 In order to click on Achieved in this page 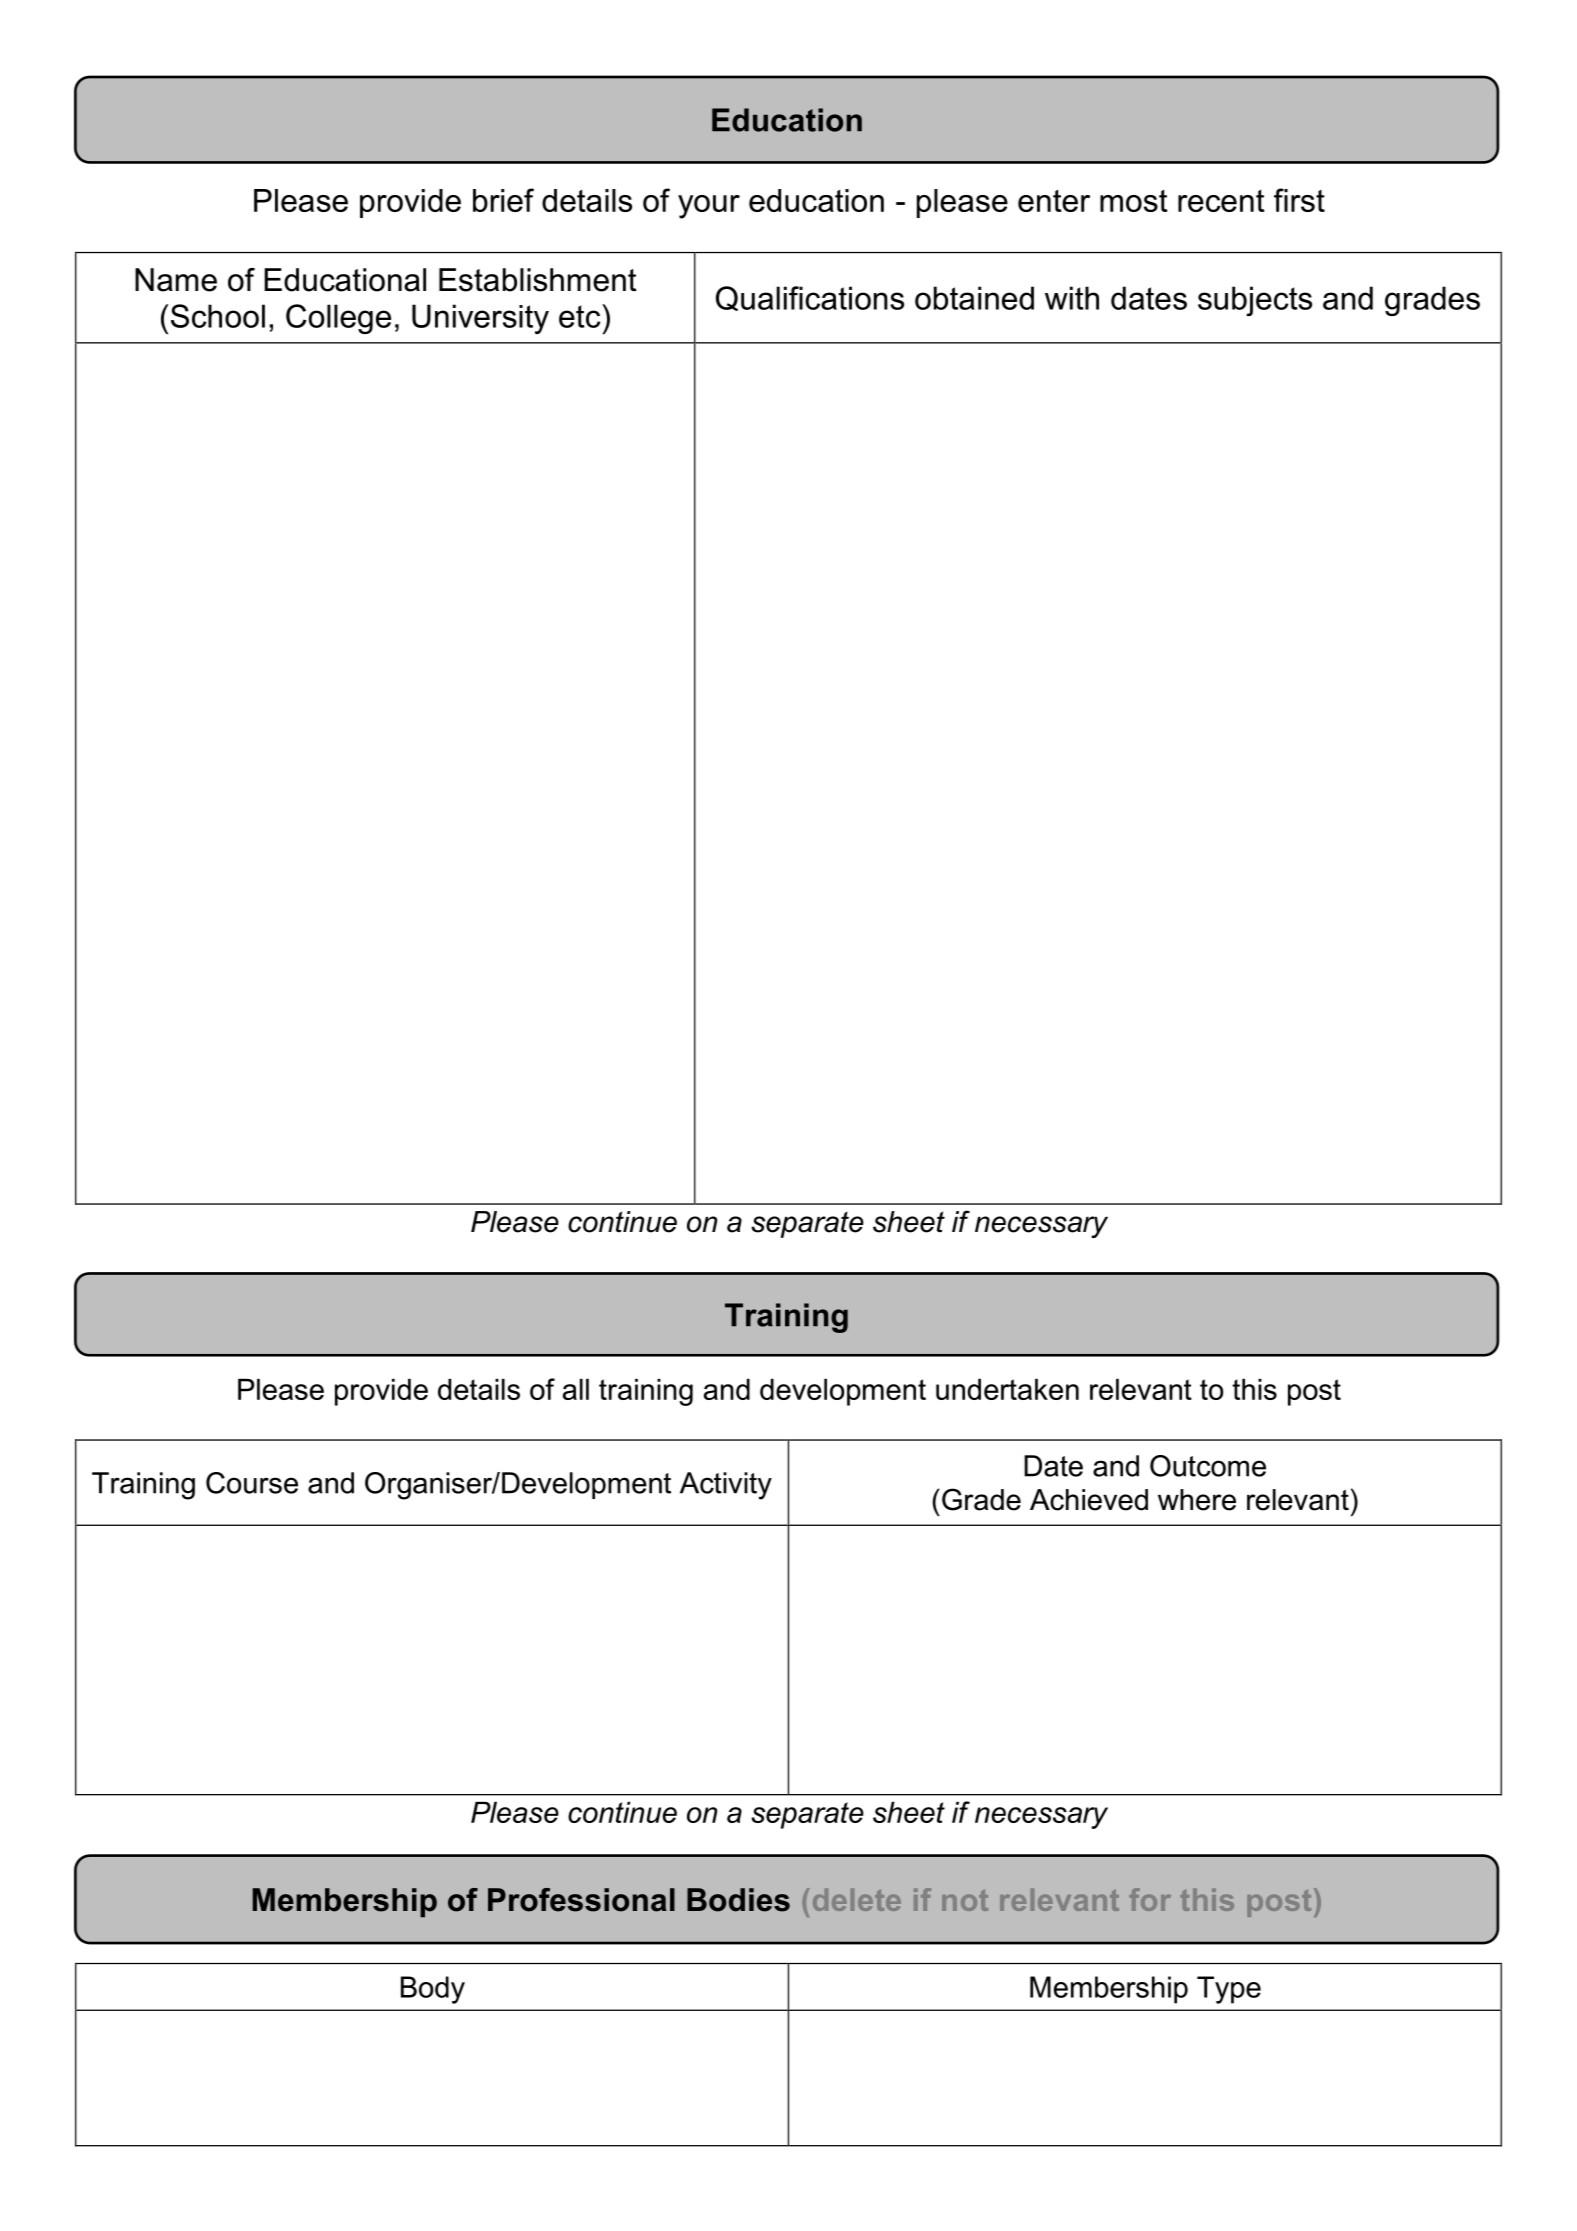, I will do `click(1089, 1500)`.
